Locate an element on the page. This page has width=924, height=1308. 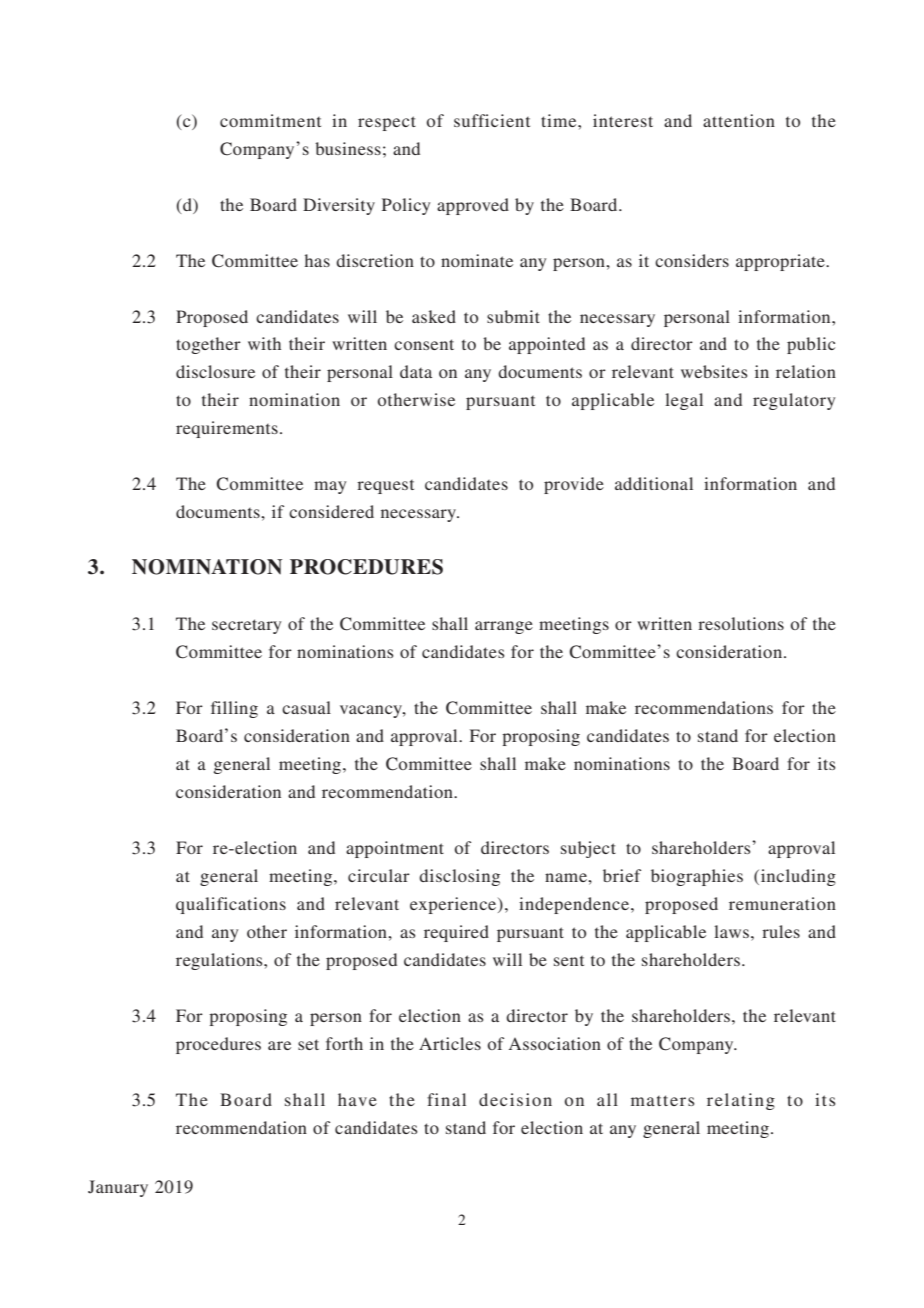
attention is located at coordinates (739, 120).
